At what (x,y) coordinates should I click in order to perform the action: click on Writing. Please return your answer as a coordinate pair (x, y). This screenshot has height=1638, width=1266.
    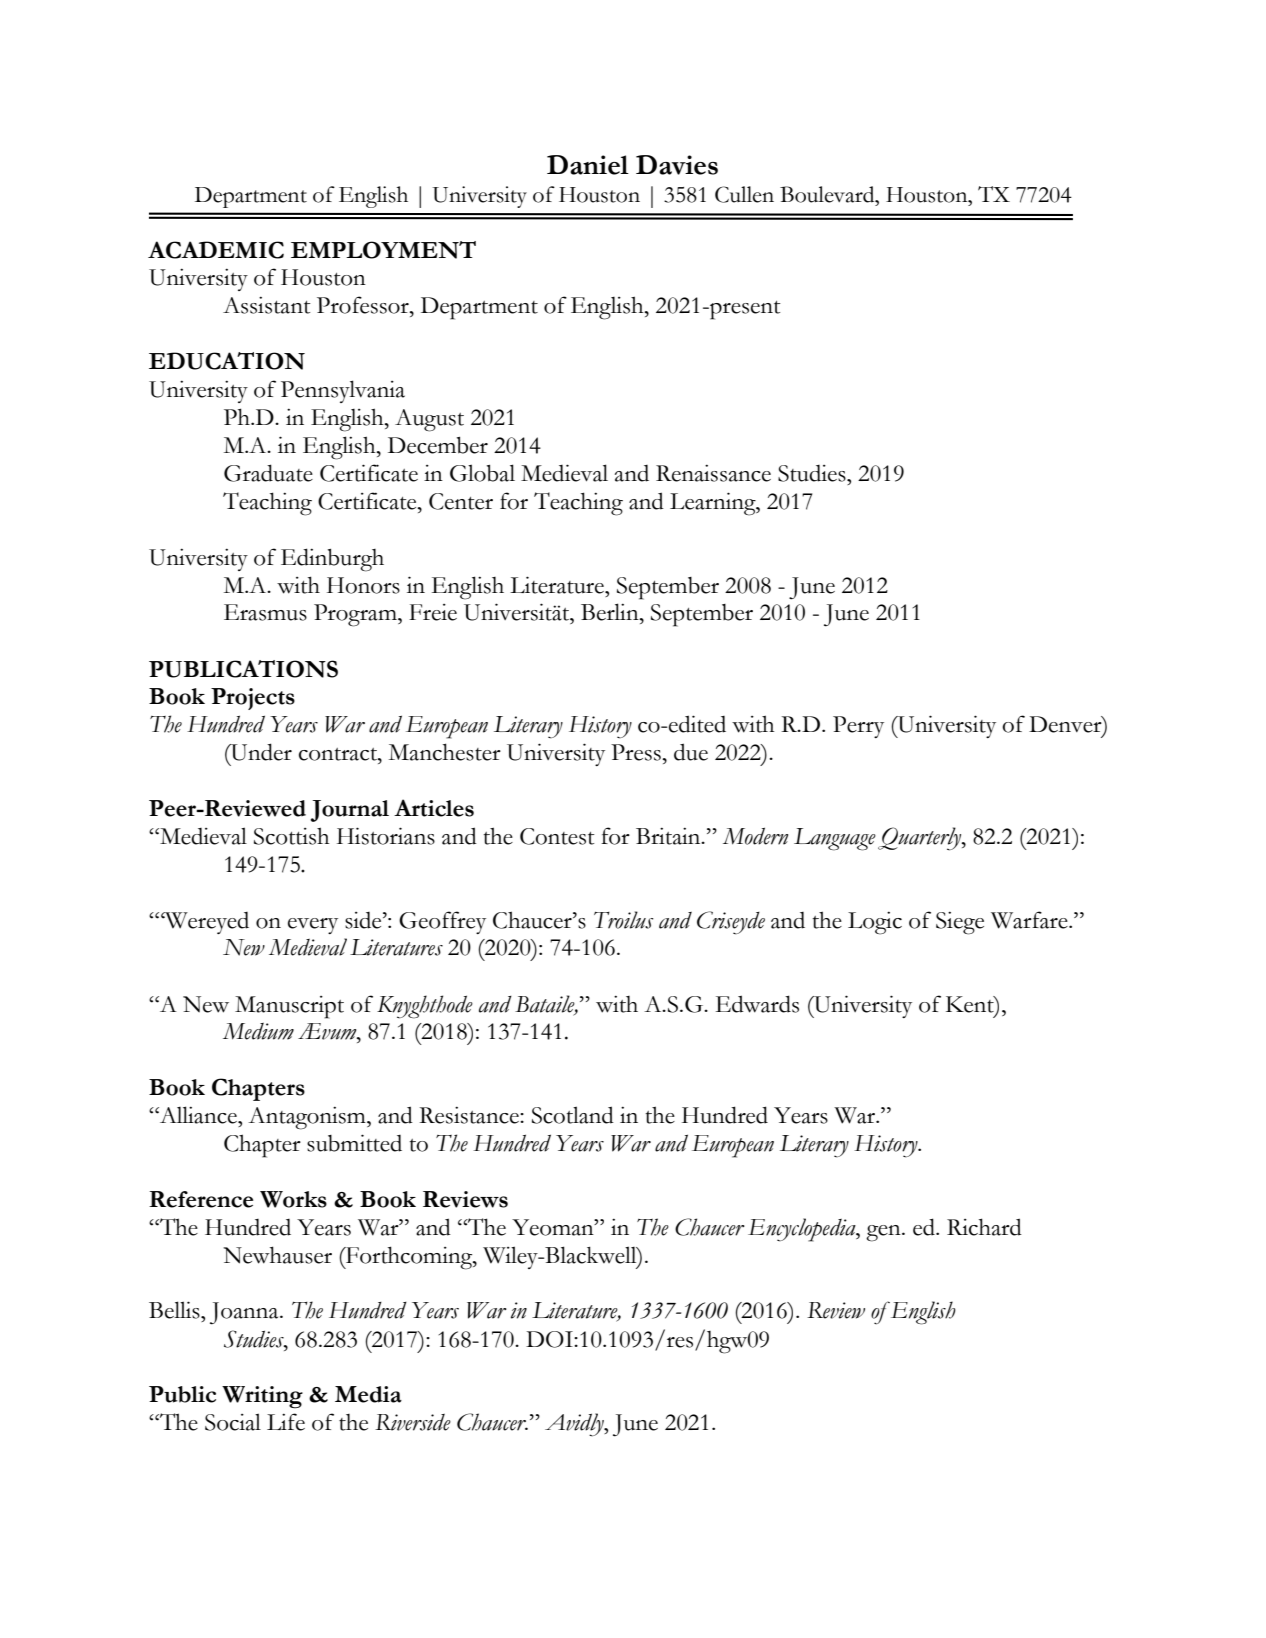
    Looking at the image, I should click on (262, 1397).
